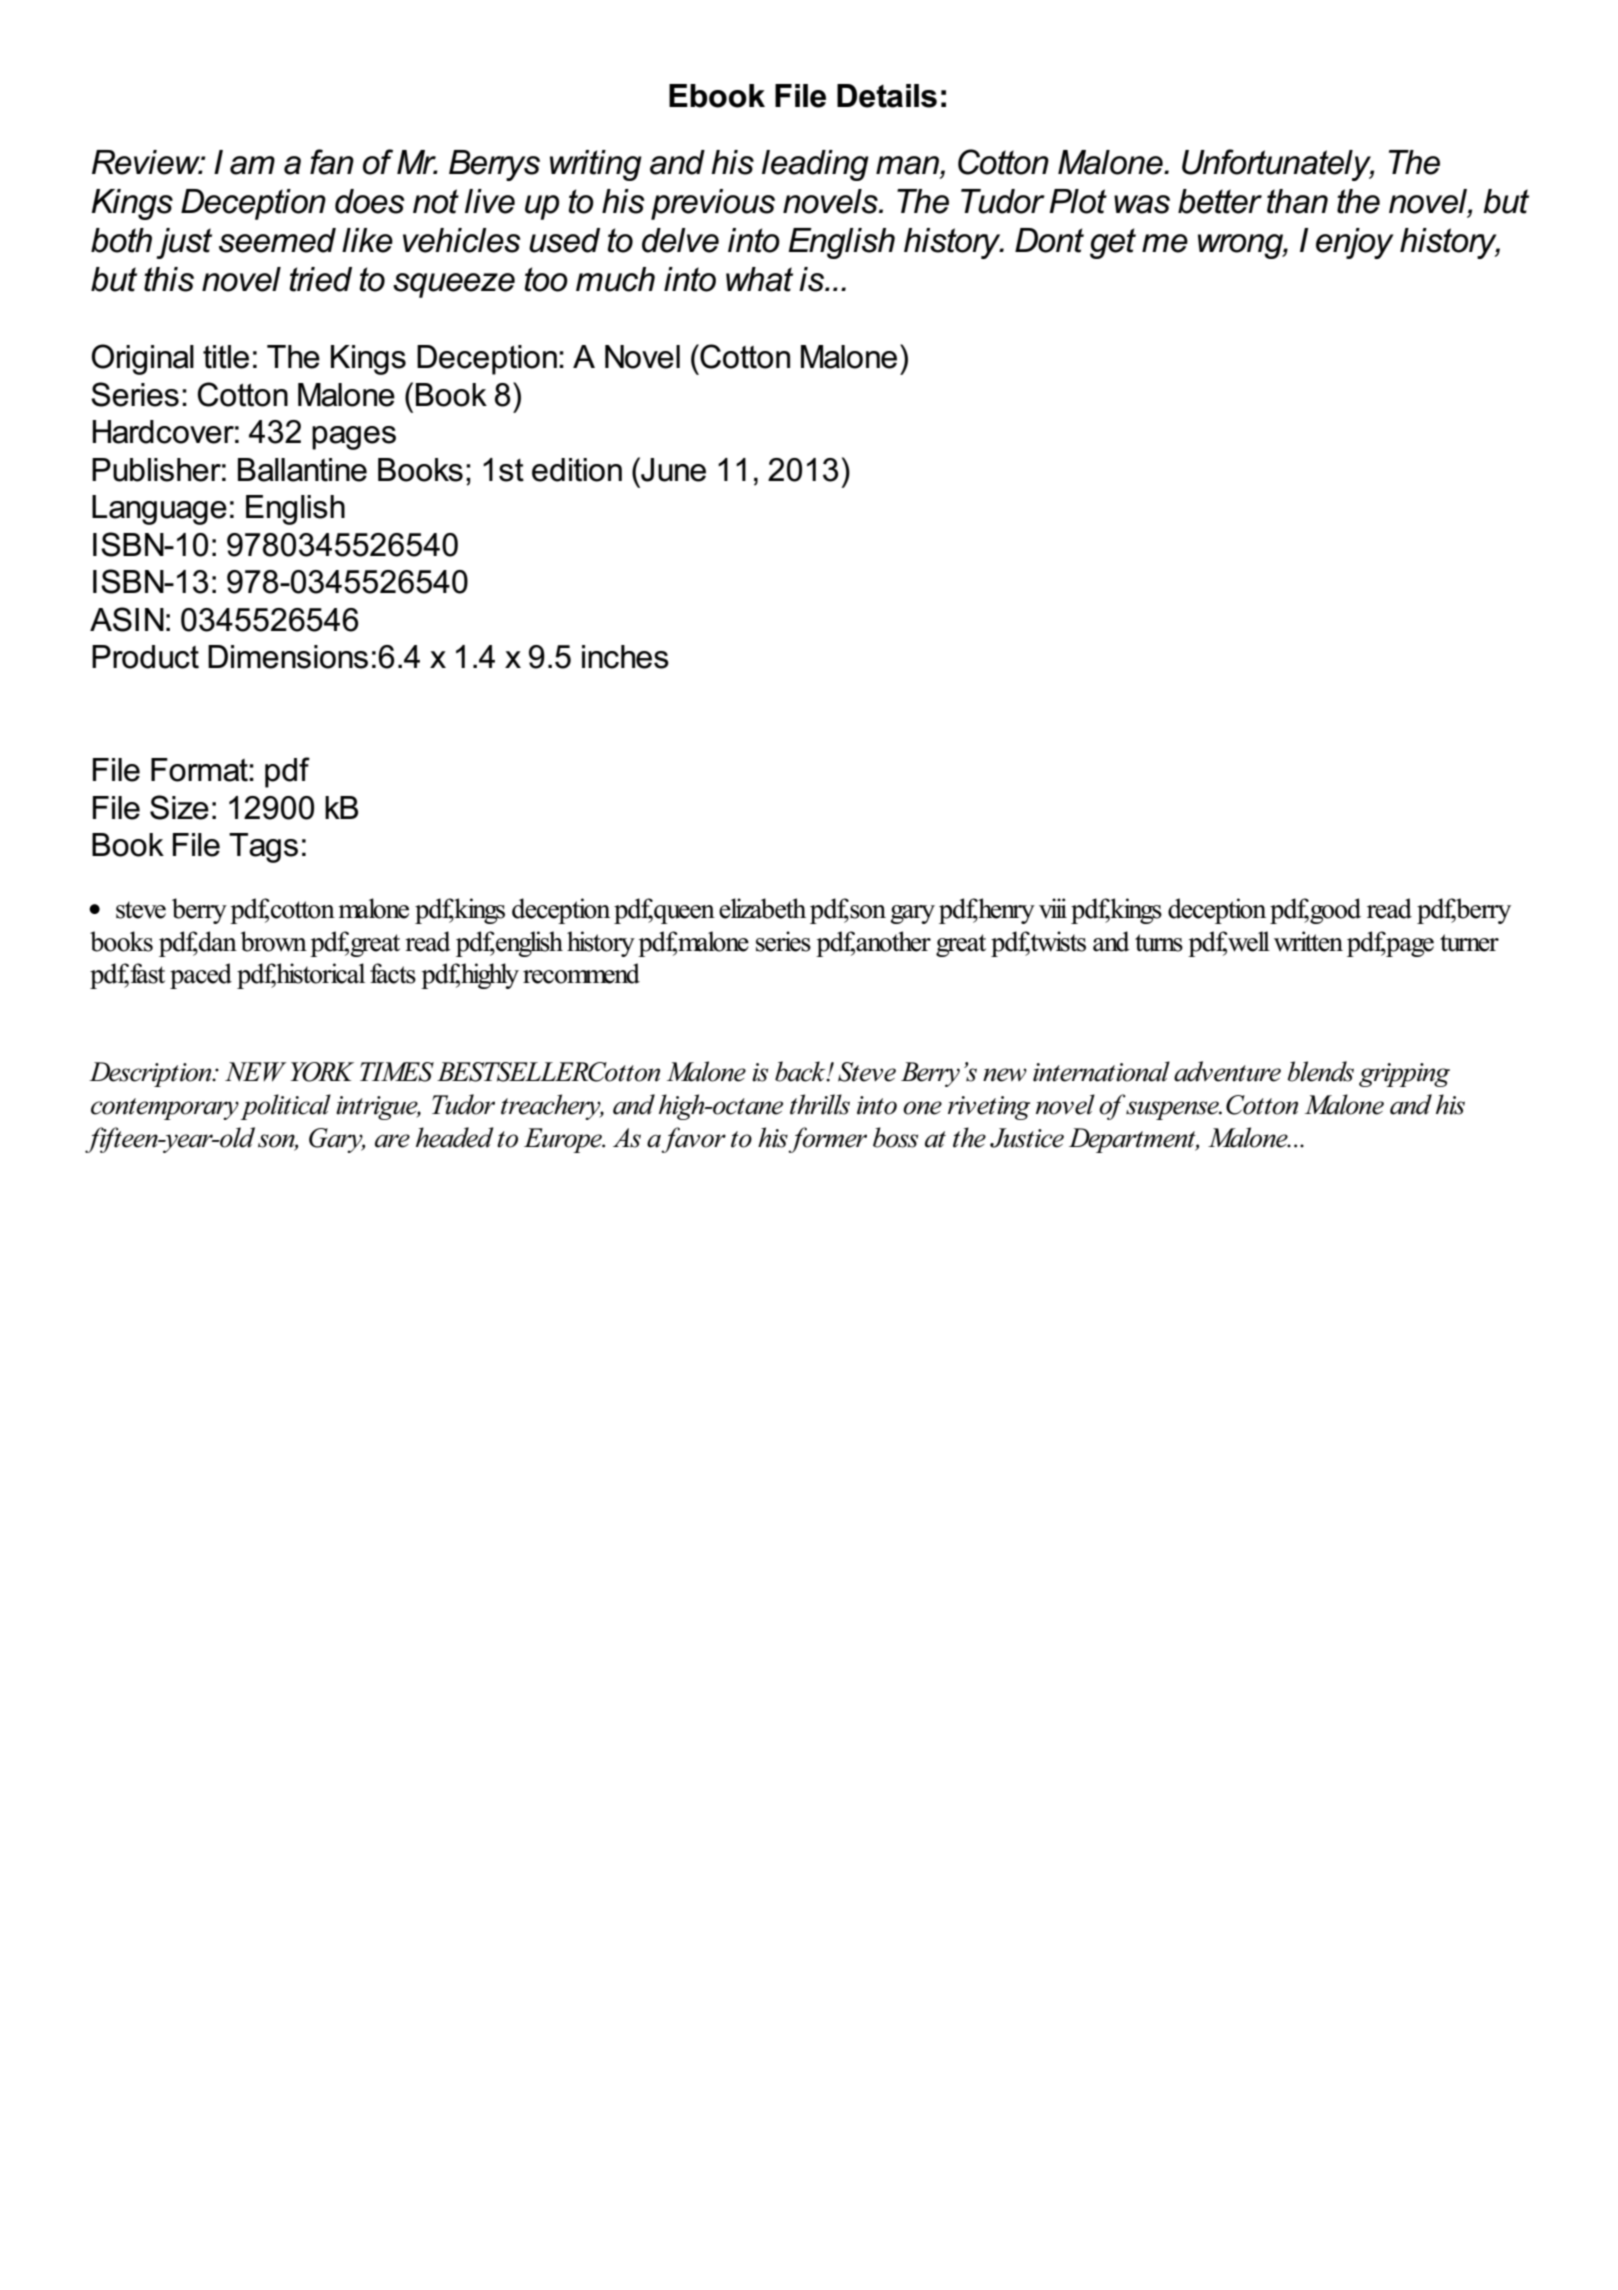 The height and width of the screenshot is (2290, 1618). What do you see at coordinates (1227, 1071) in the screenshot?
I see `adventure` at bounding box center [1227, 1071].
